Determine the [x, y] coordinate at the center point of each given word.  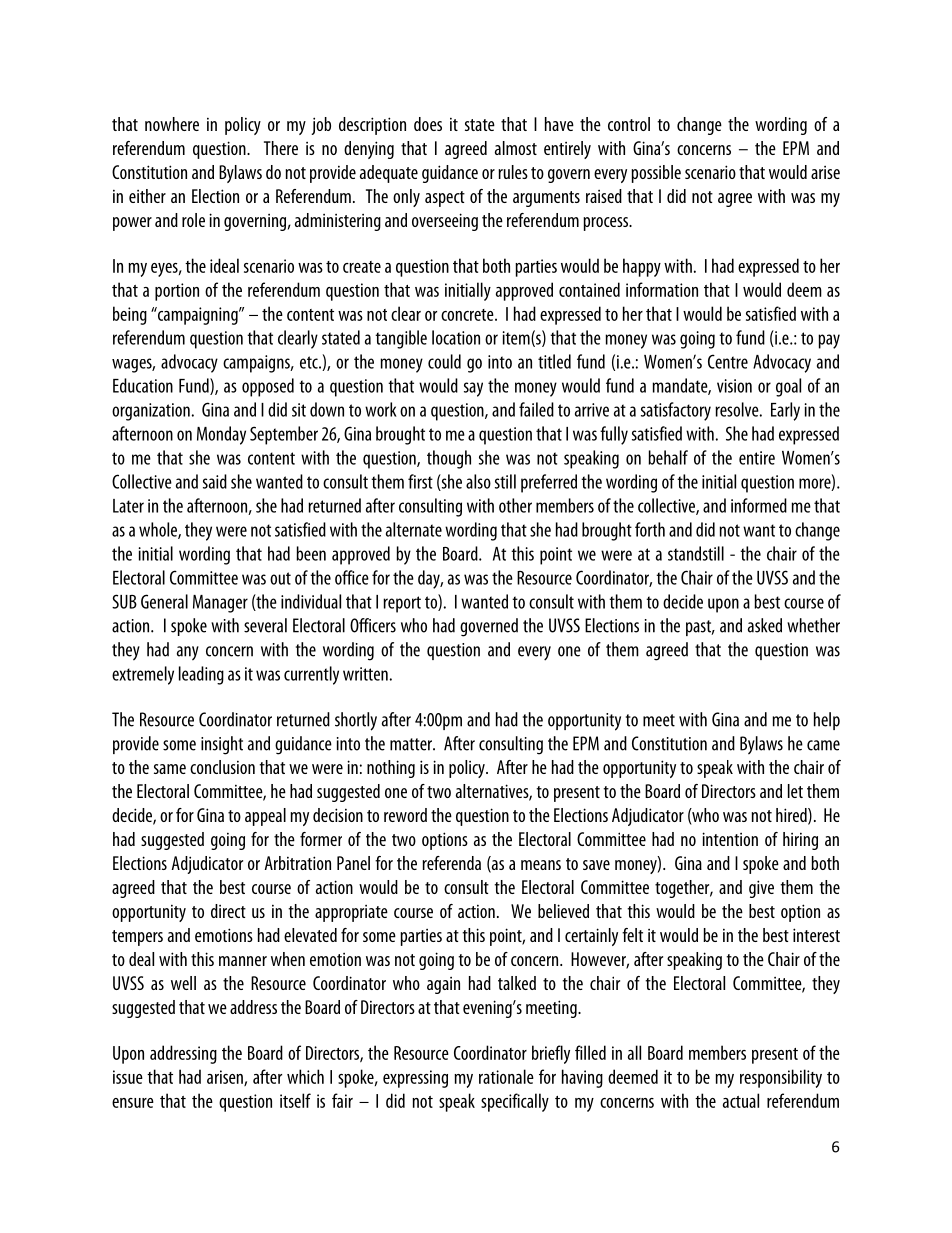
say [473, 389]
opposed [268, 387]
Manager [220, 604]
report [402, 604]
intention [730, 839]
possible [656, 174]
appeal [265, 817]
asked [765, 625]
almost [516, 148]
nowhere [172, 124]
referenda [451, 863]
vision [734, 386]
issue [128, 1077]
